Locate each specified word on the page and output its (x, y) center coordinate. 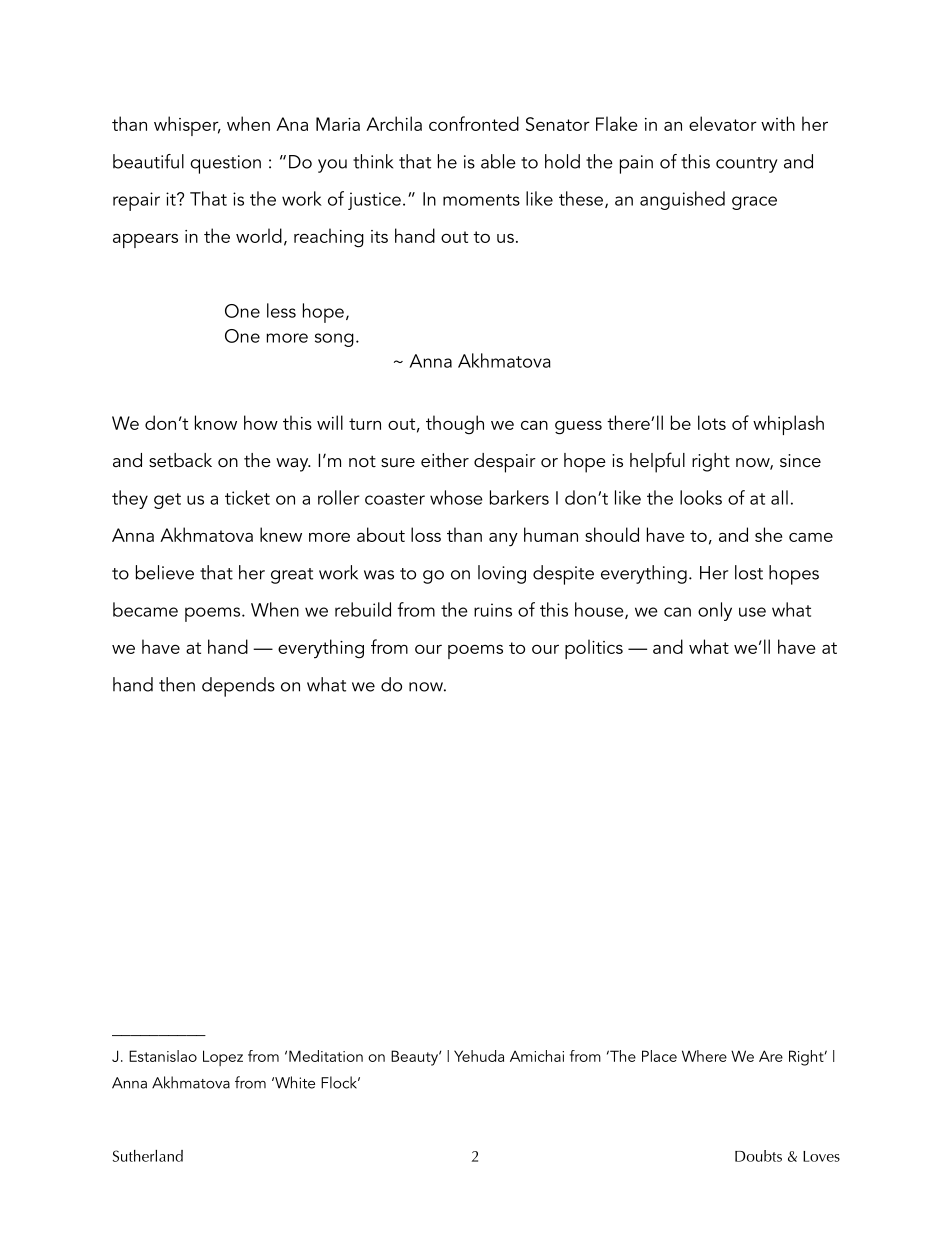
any (503, 540)
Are (771, 1056)
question (225, 164)
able (498, 161)
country (747, 165)
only (715, 611)
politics (594, 649)
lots (712, 422)
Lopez (223, 1058)
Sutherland (148, 1156)
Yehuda (479, 1056)
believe (165, 572)
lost (749, 572)
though (455, 425)
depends (238, 687)
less (281, 310)
